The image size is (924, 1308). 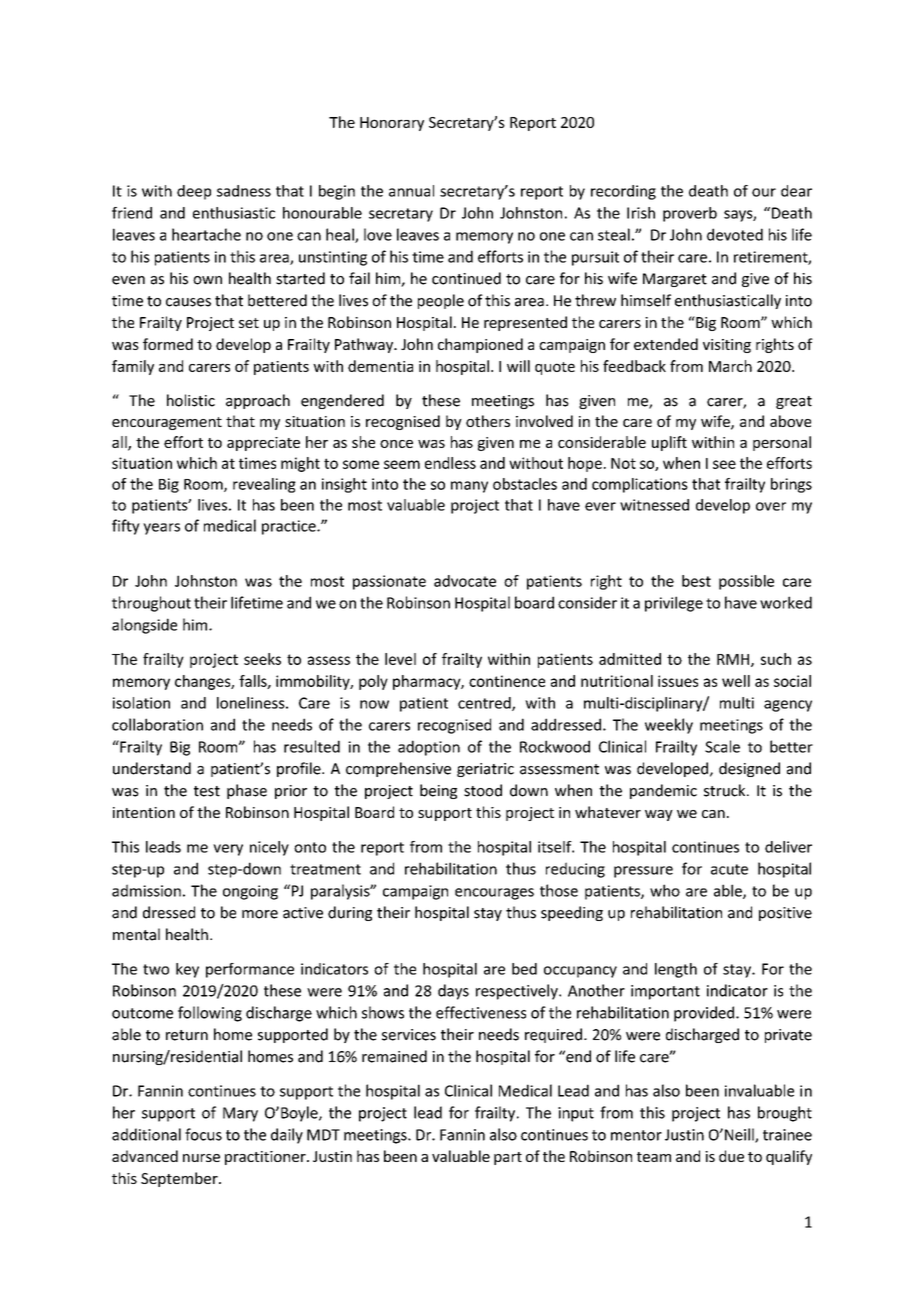 What do you see at coordinates (264, 485) in the document?
I see `revealing` at bounding box center [264, 485].
